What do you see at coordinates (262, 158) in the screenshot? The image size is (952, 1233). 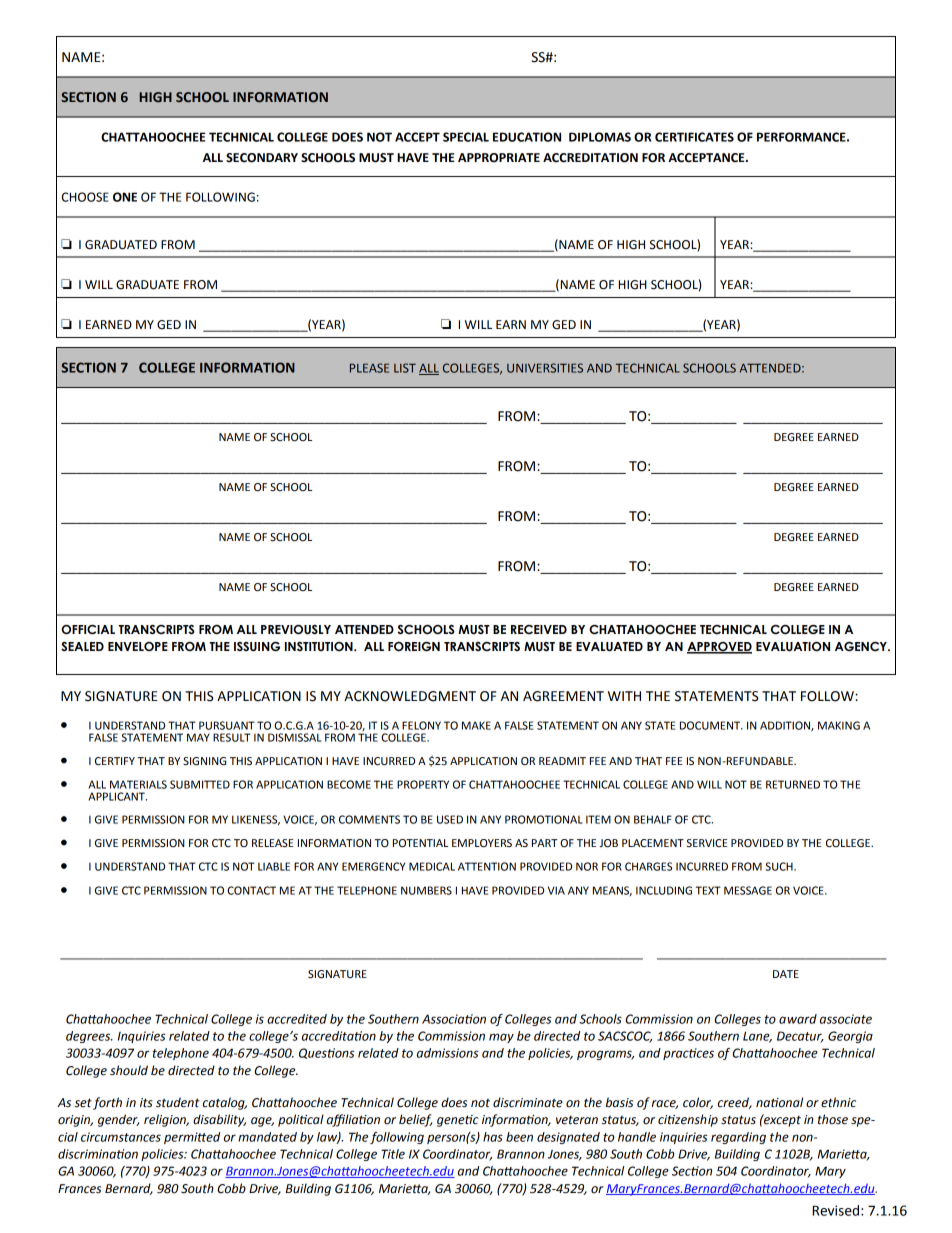 I see `SECONDARY` at bounding box center [262, 158].
